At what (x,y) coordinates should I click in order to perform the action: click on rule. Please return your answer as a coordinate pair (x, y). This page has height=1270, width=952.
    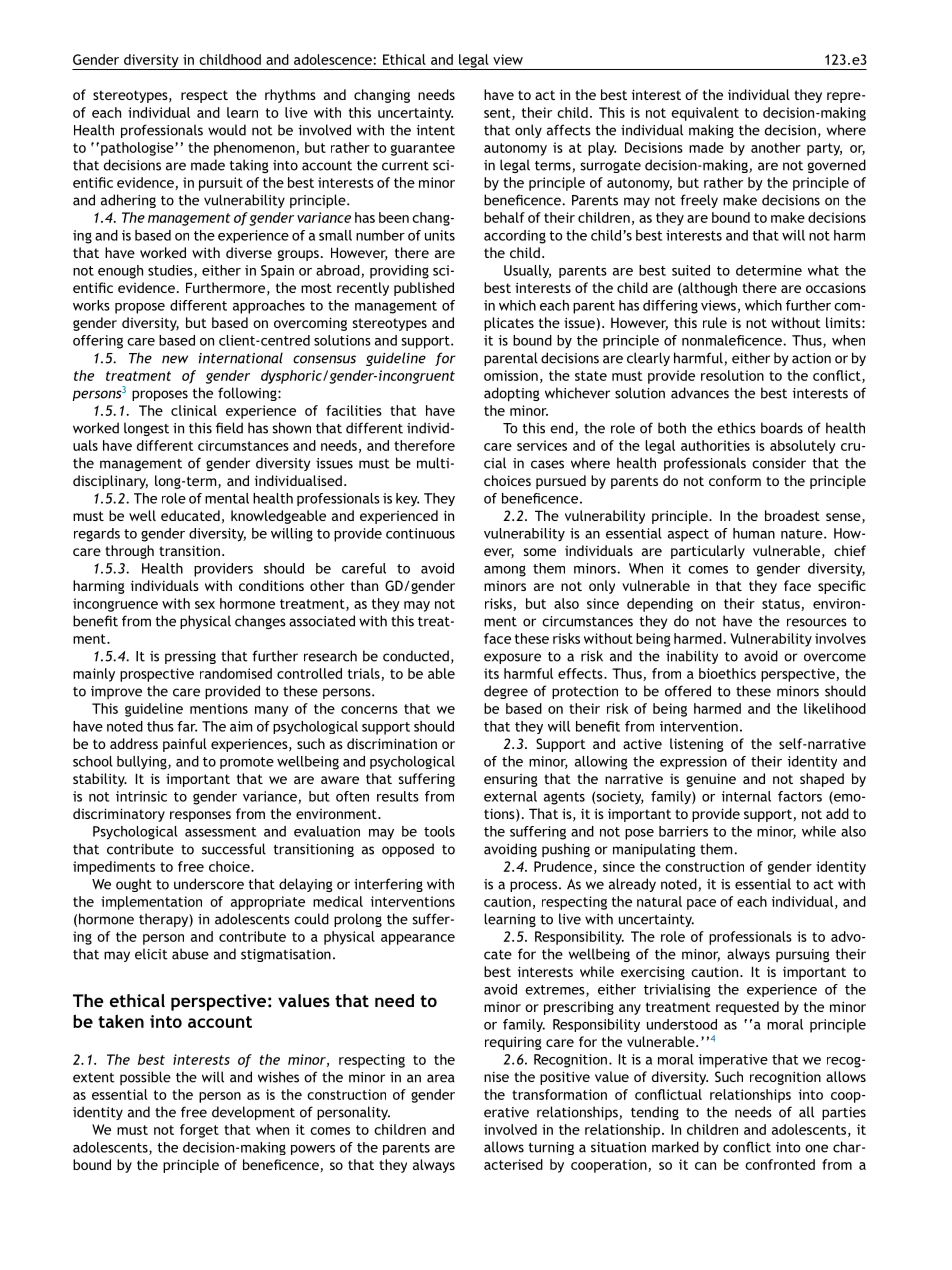
    Looking at the image, I should click on (715, 322).
